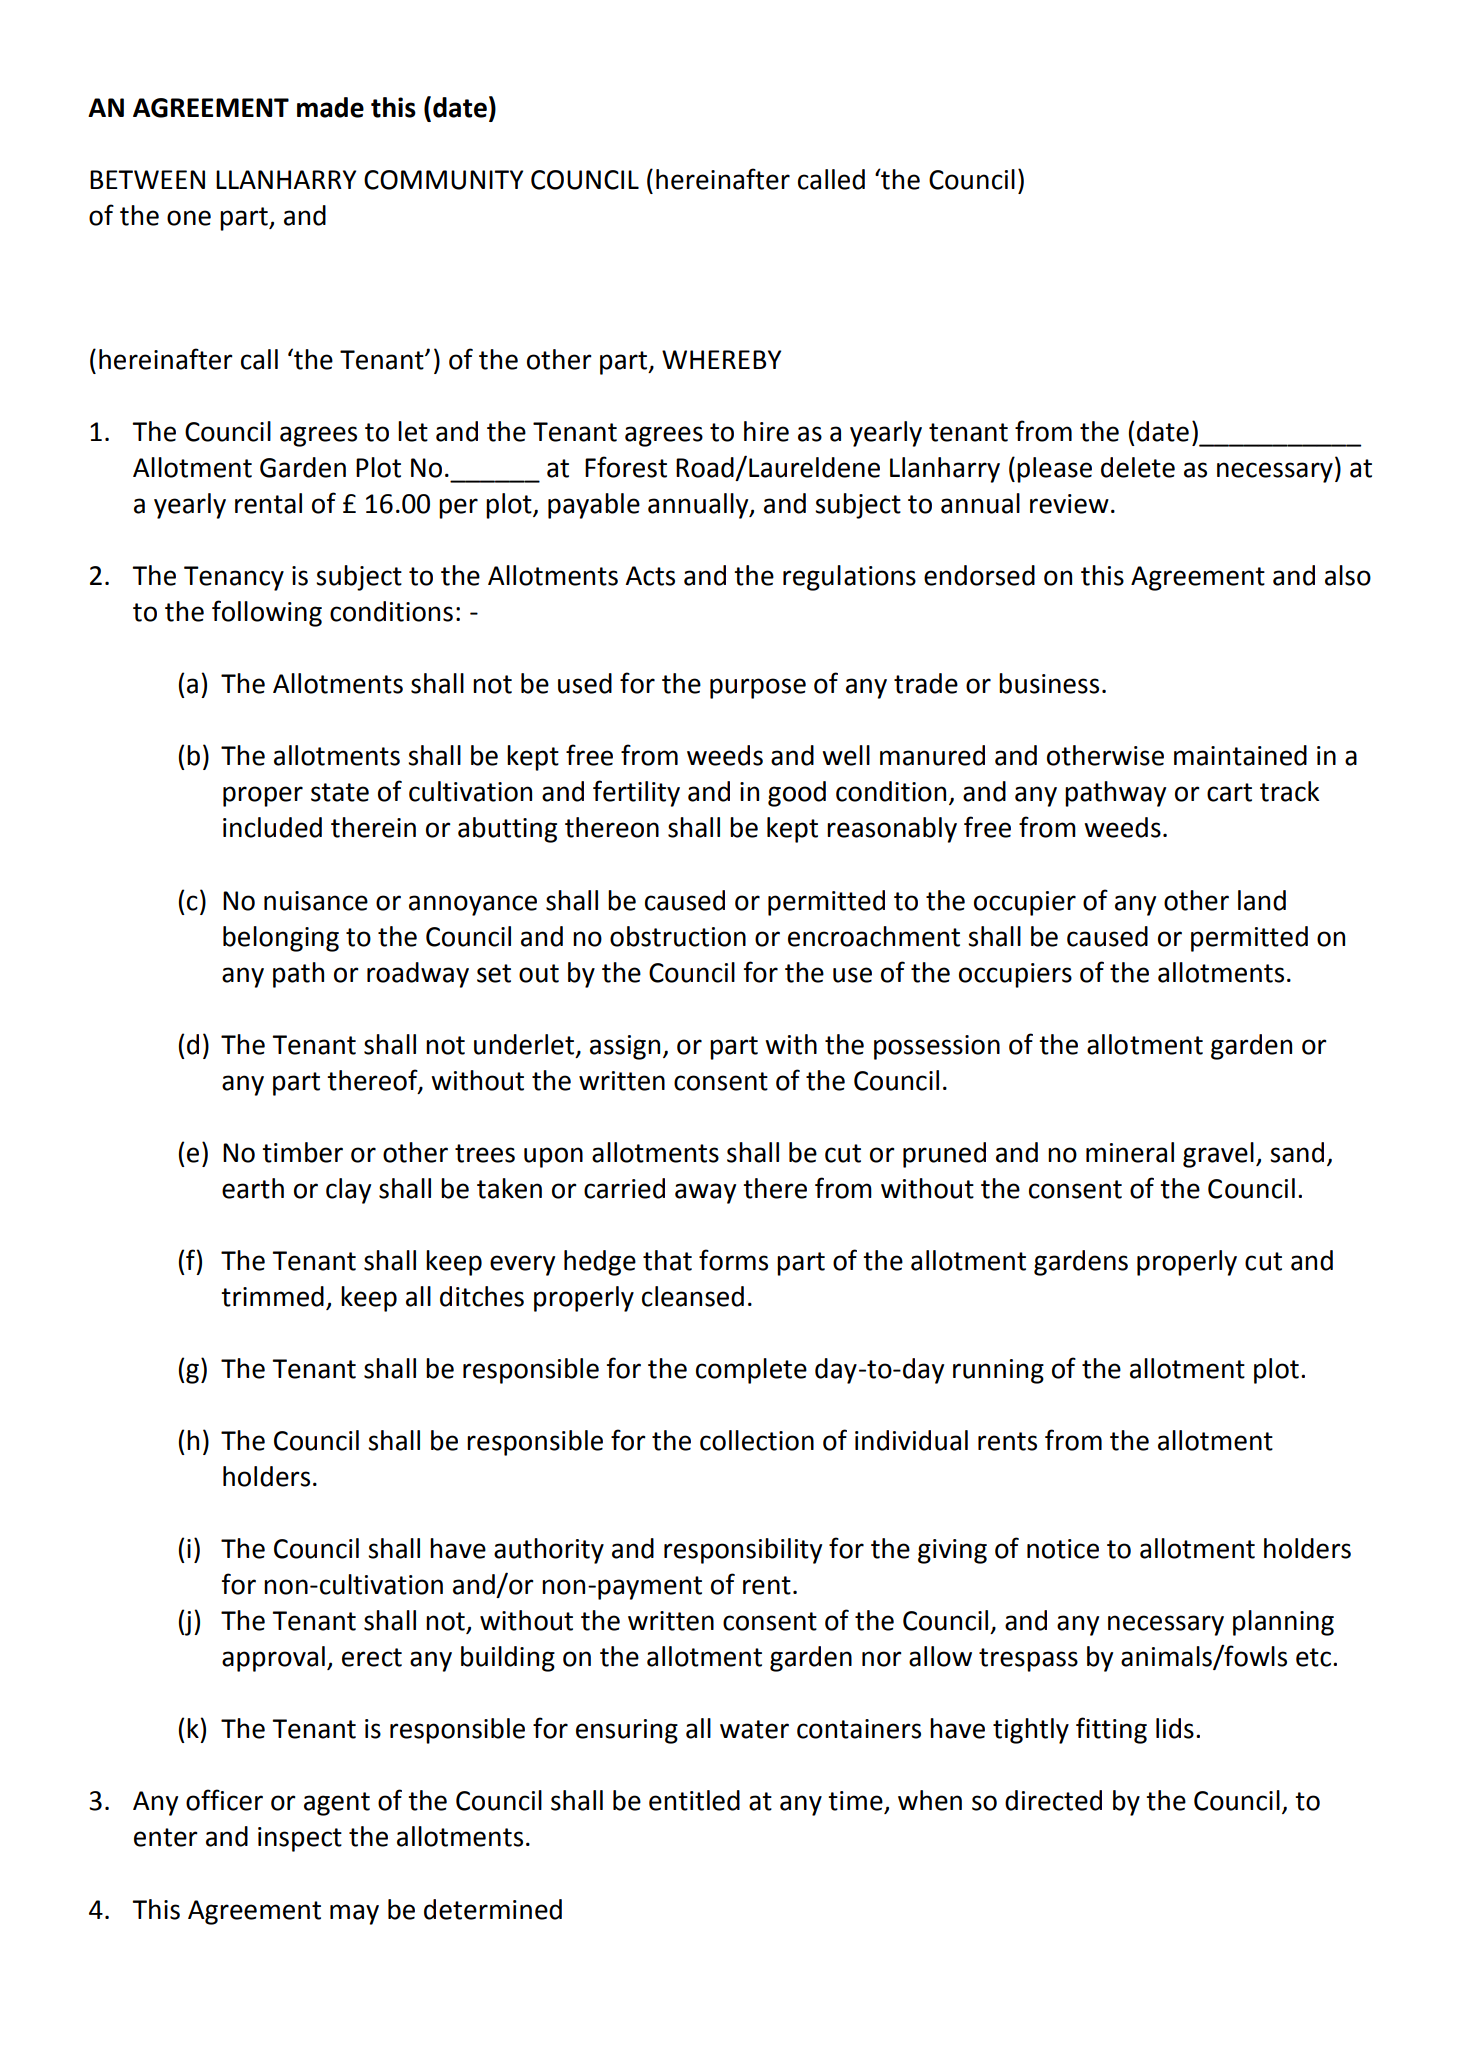 This screenshot has height=2071, width=1464. What do you see at coordinates (1138, 467) in the screenshot?
I see `delete` at bounding box center [1138, 467].
